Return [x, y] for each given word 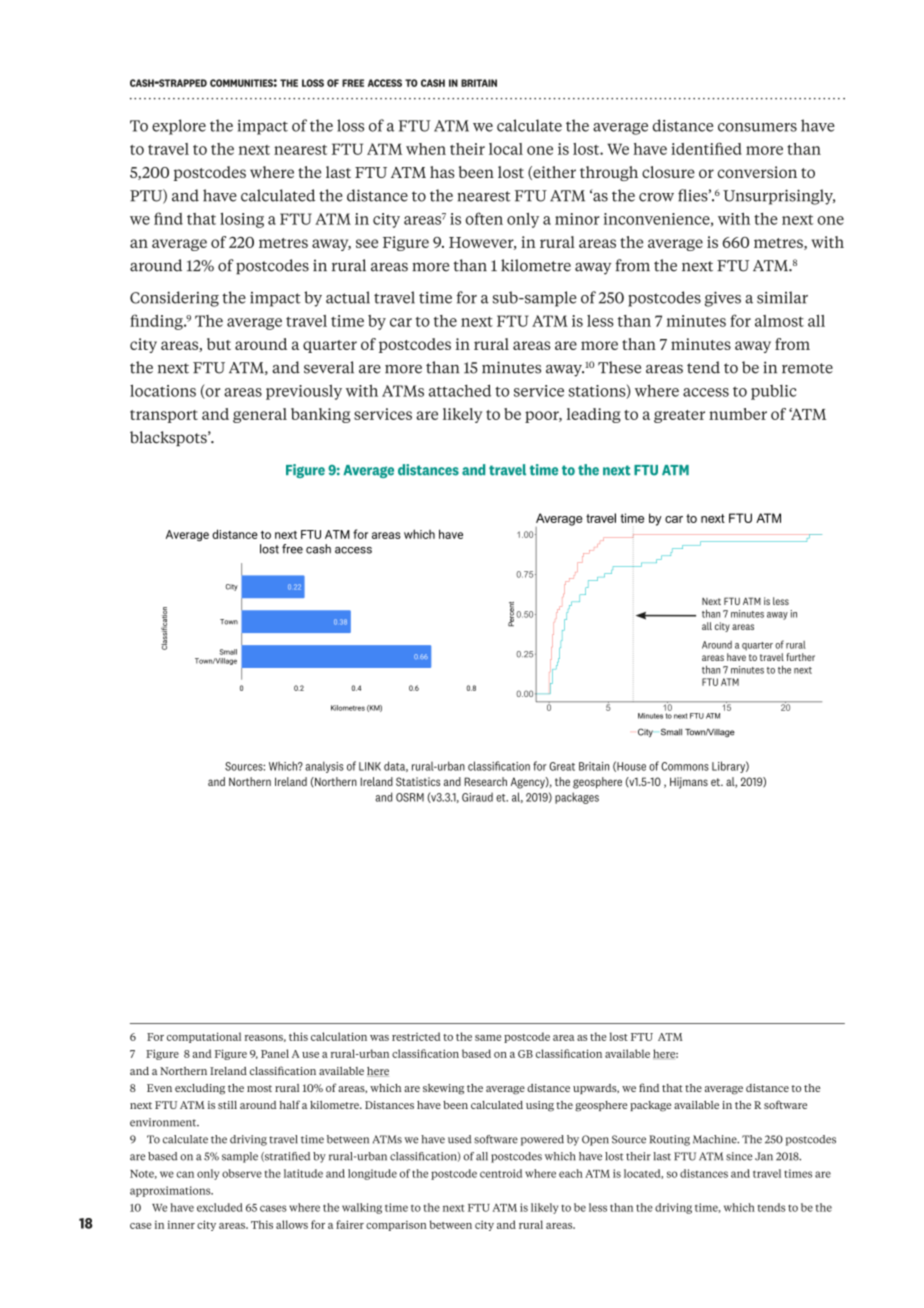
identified [706, 148]
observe [242, 1173]
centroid [501, 1173]
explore [179, 127]
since [739, 1156]
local [506, 149]
